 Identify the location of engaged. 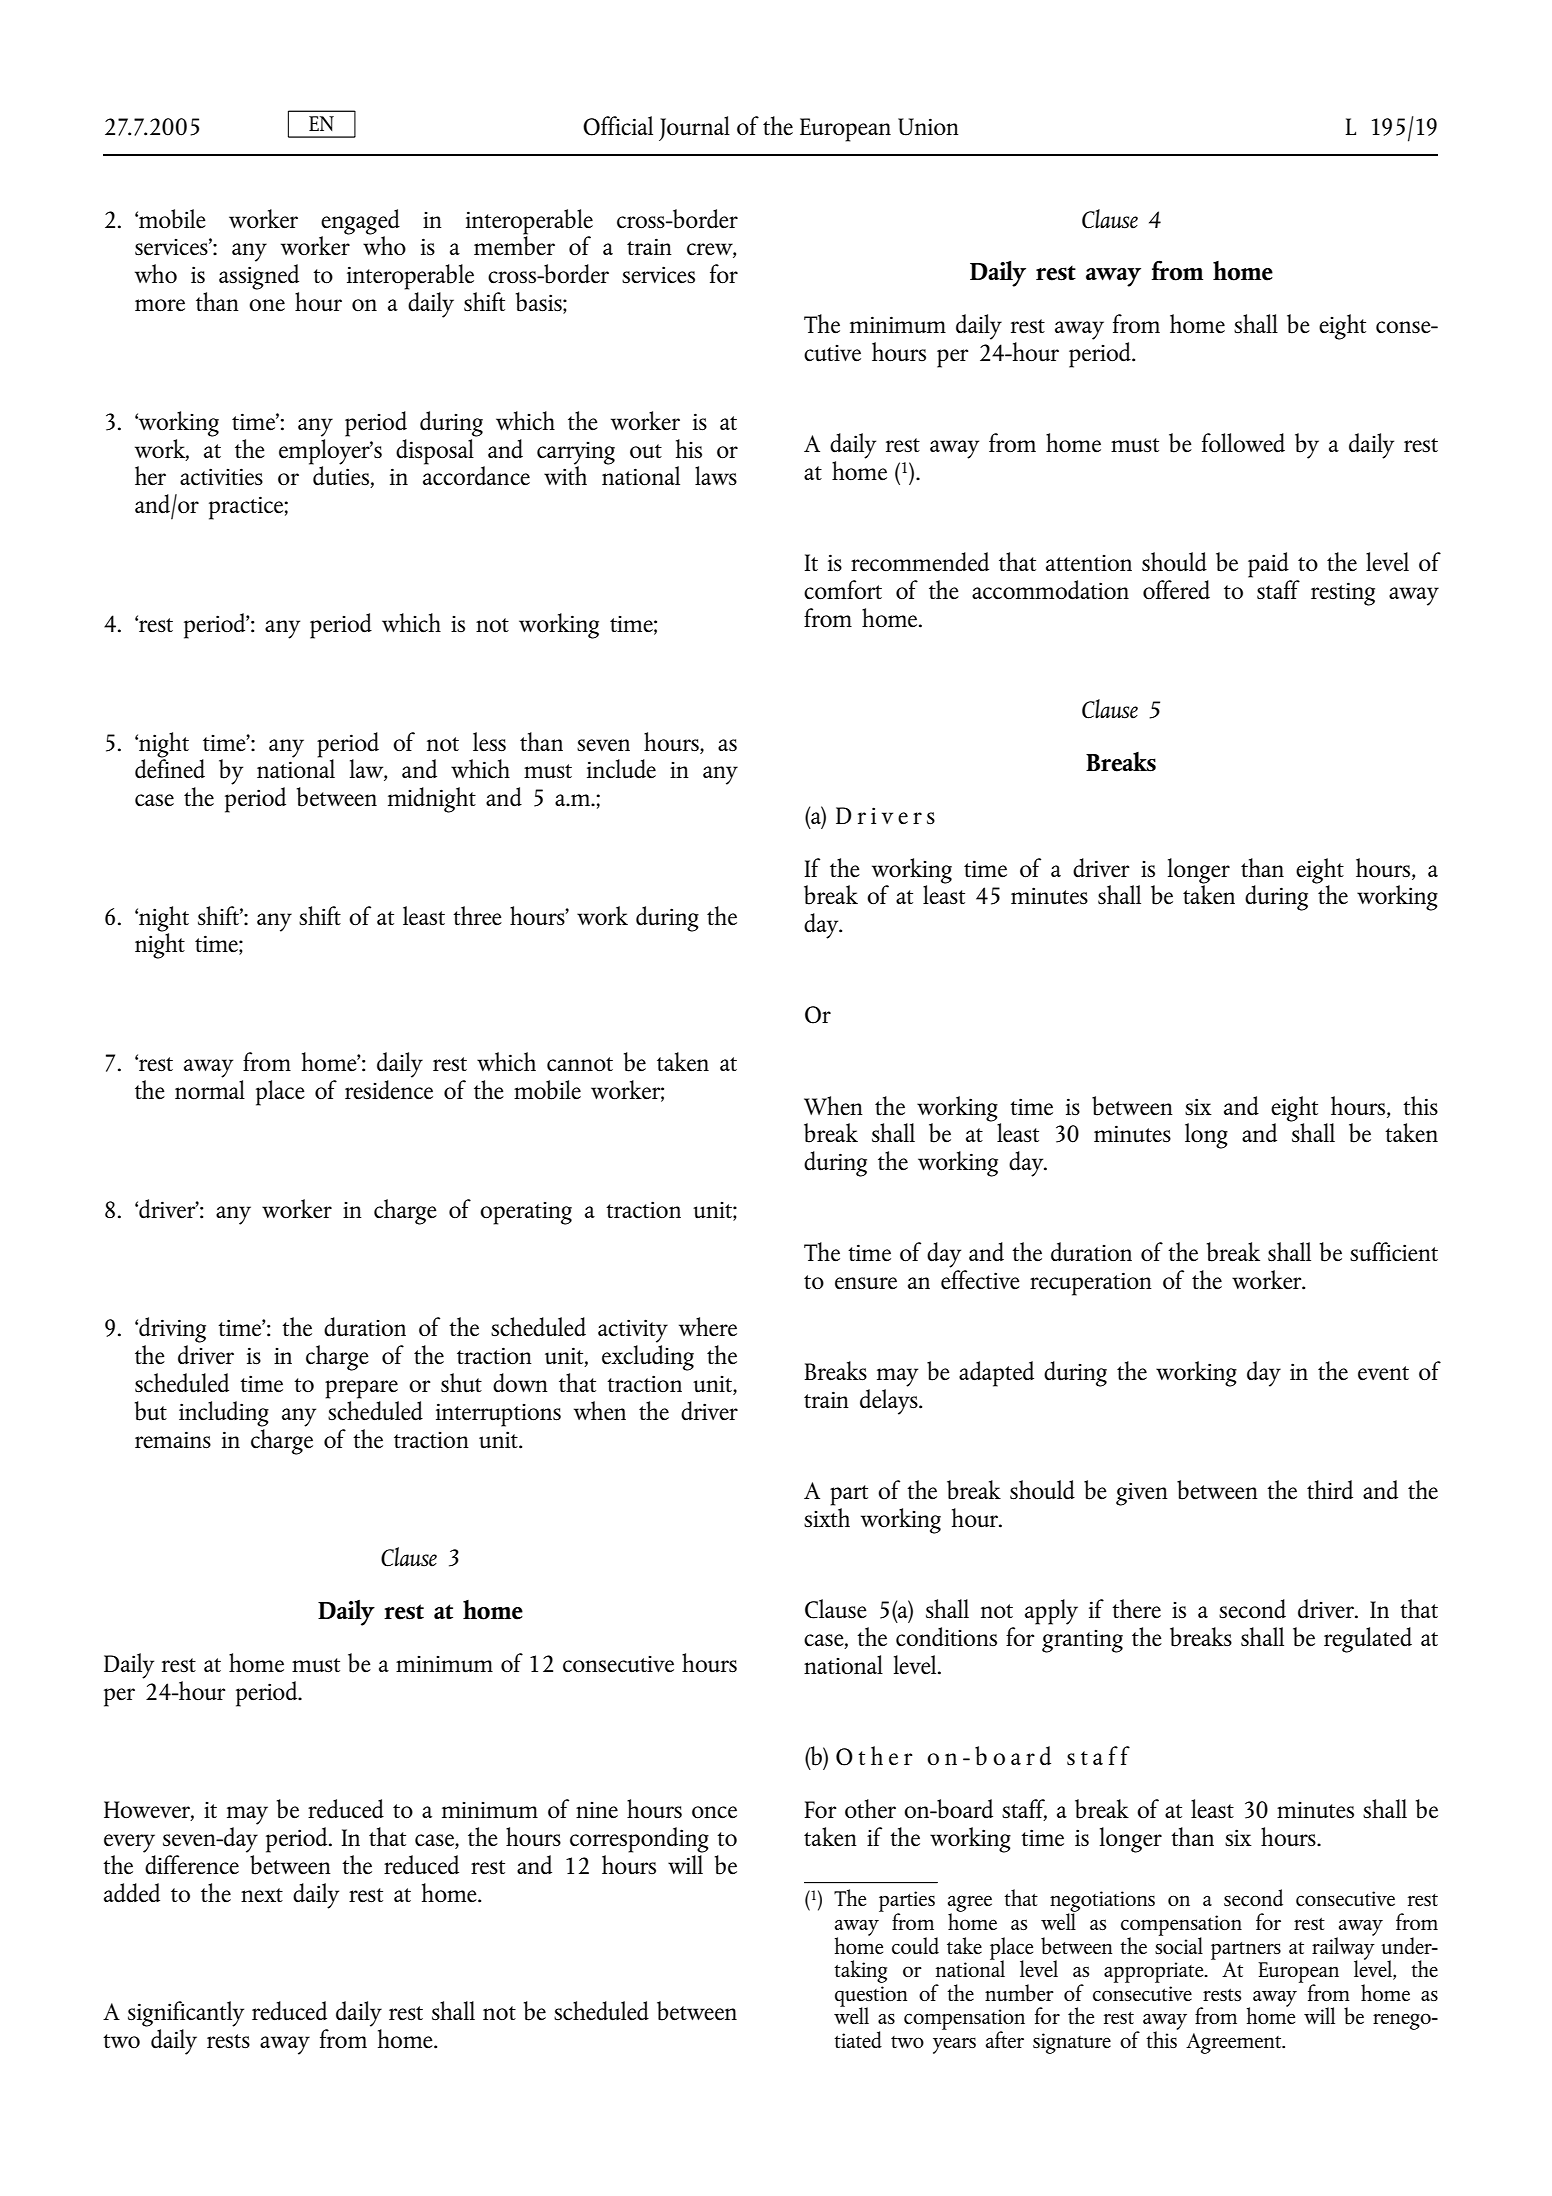
(360, 223).
